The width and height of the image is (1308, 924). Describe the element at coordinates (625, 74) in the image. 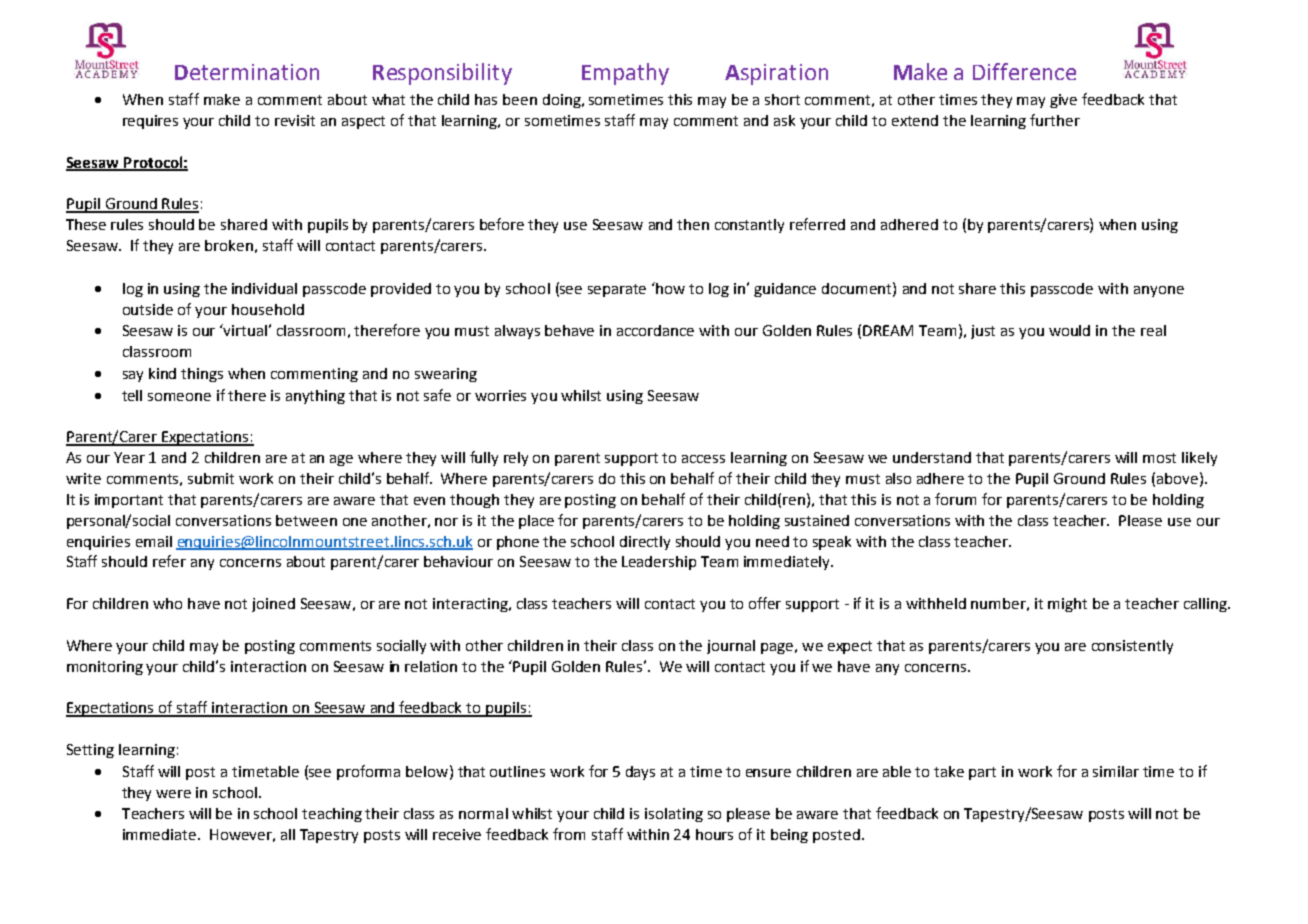

I see `Empathy` at that location.
